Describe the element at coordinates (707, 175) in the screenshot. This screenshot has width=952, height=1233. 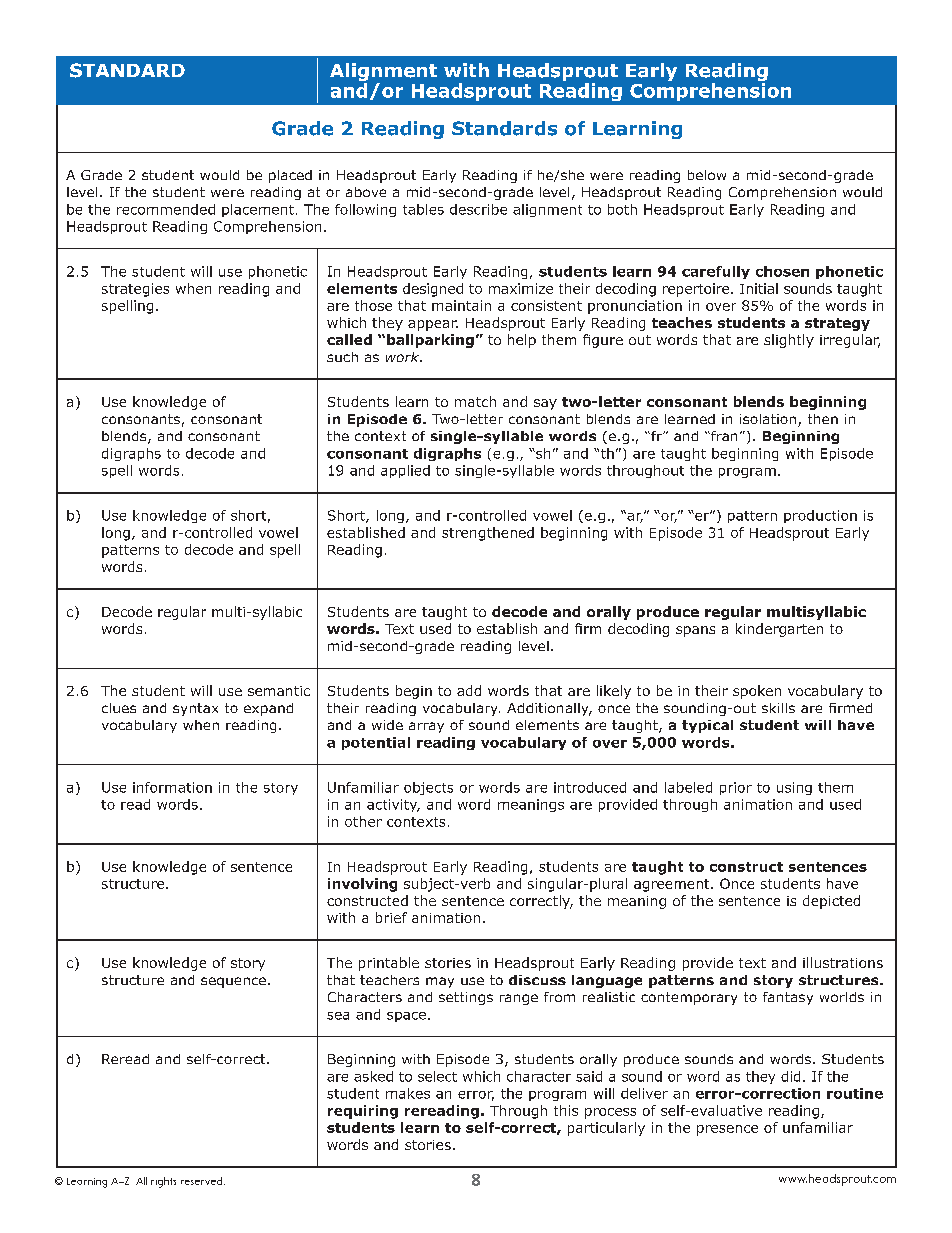
I see `below` at that location.
